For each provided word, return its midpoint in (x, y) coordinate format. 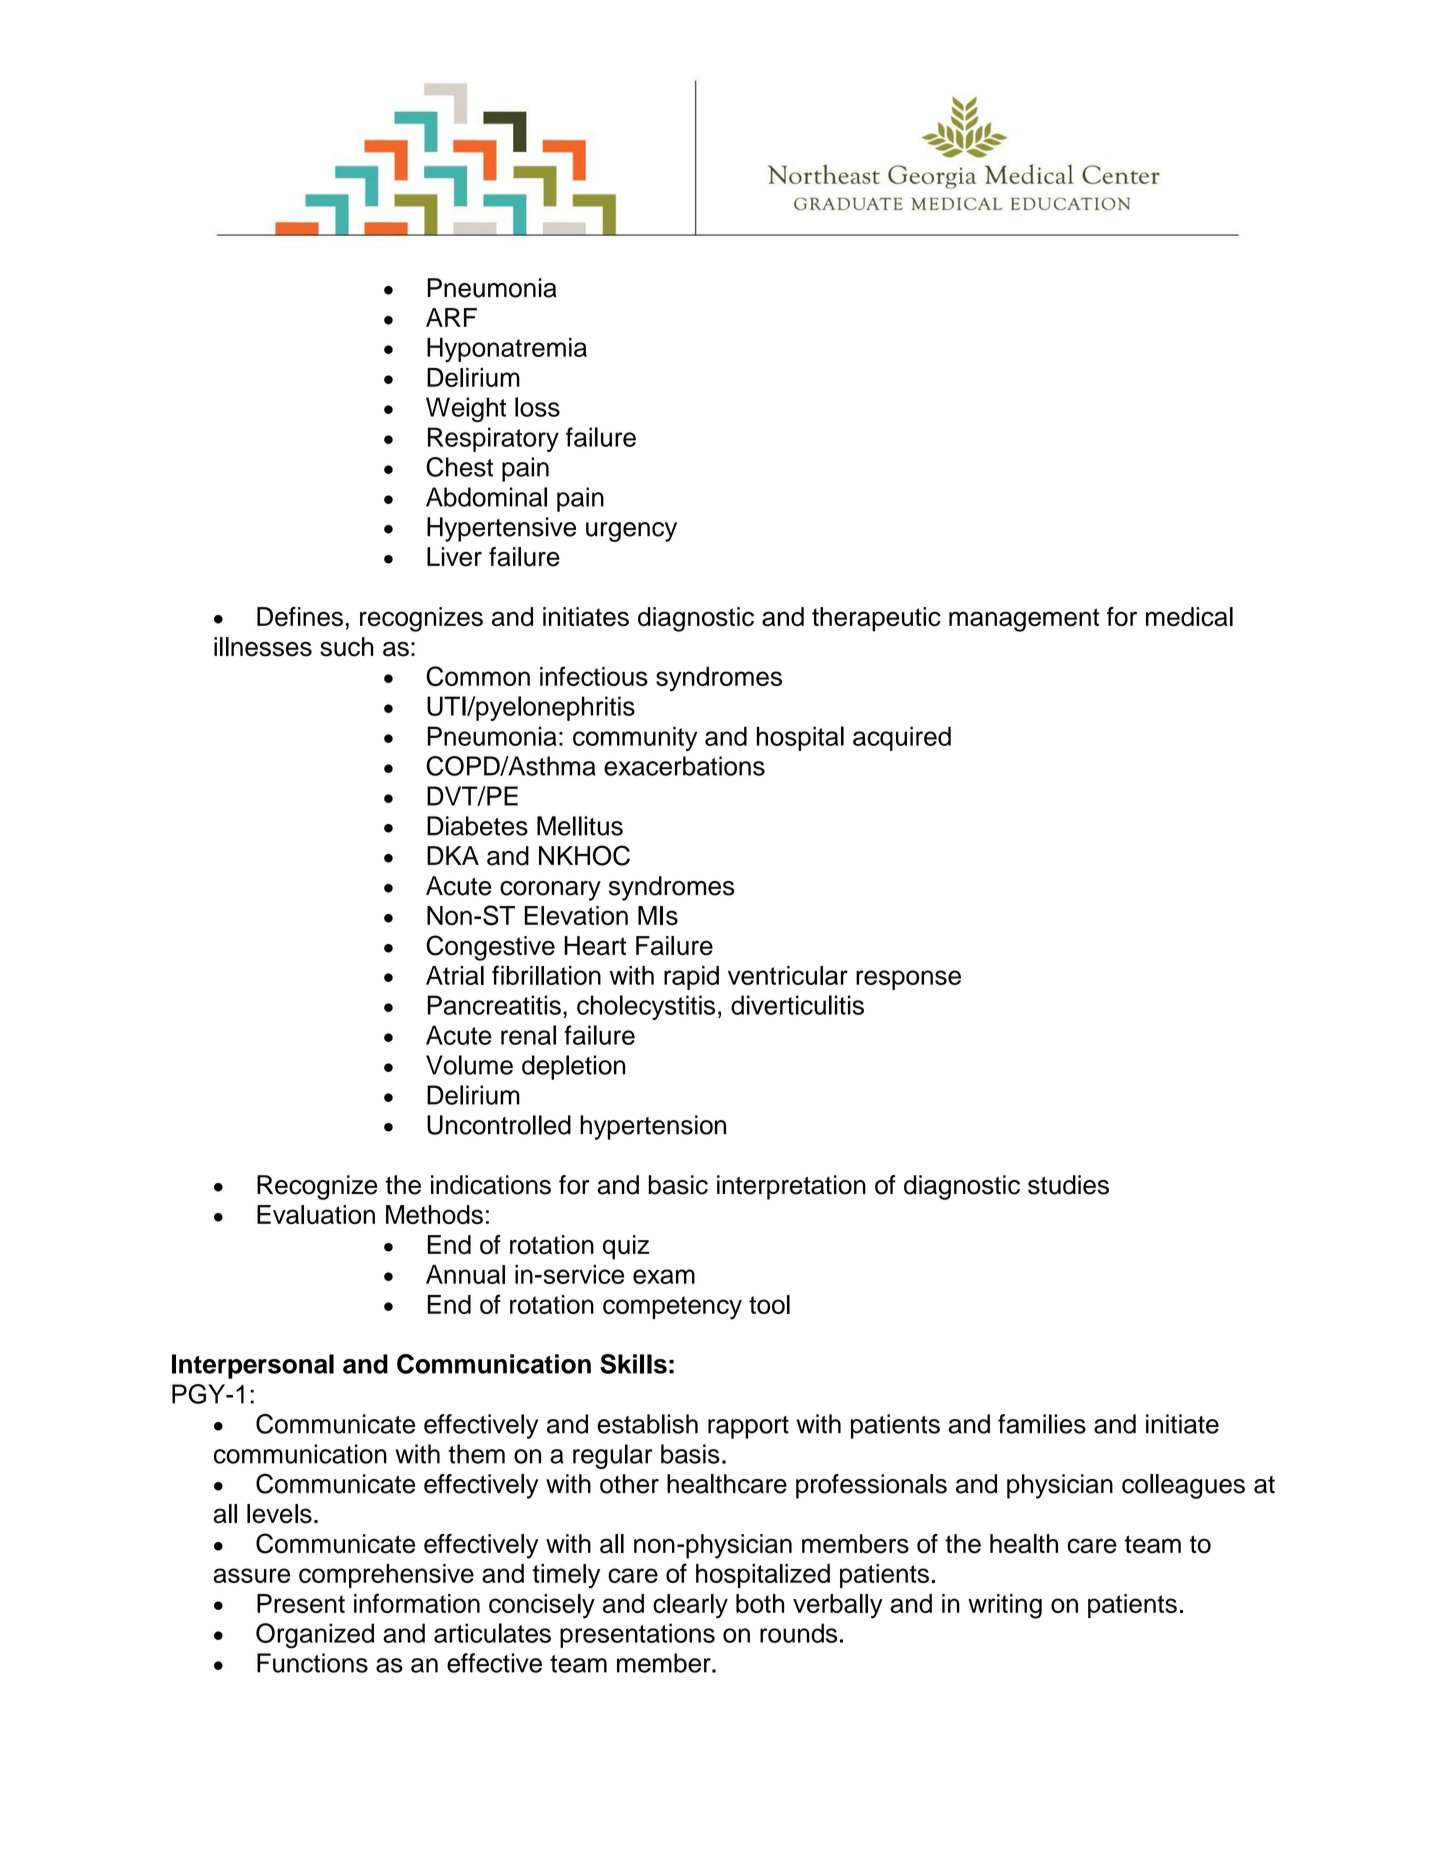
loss (537, 407)
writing (1005, 1606)
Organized (315, 1636)
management (1024, 620)
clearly (690, 1606)
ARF (451, 317)
